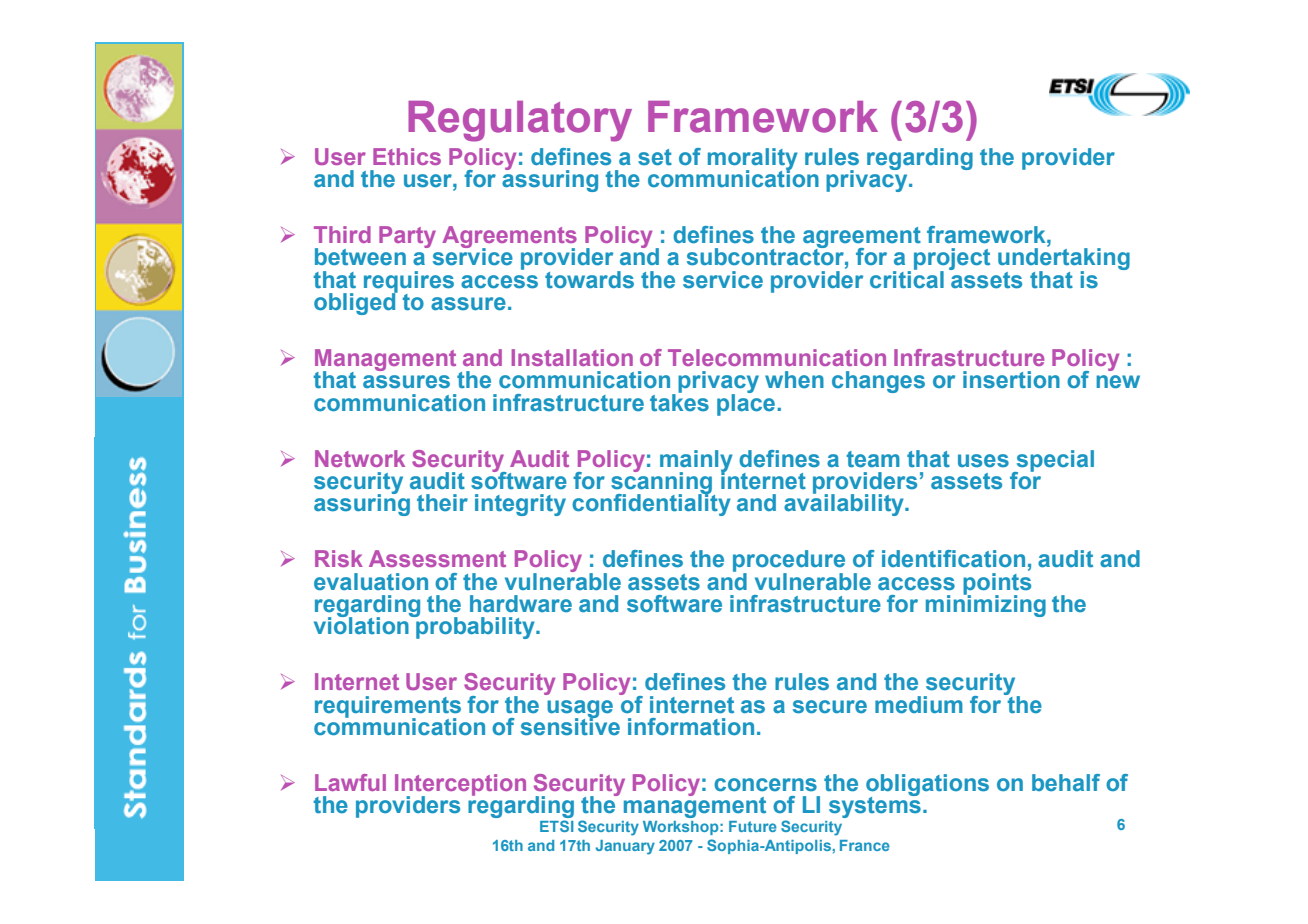 The height and width of the screenshot is (924, 1308). Describe the element at coordinates (696, 462) in the screenshot. I see `mainly` at that location.
